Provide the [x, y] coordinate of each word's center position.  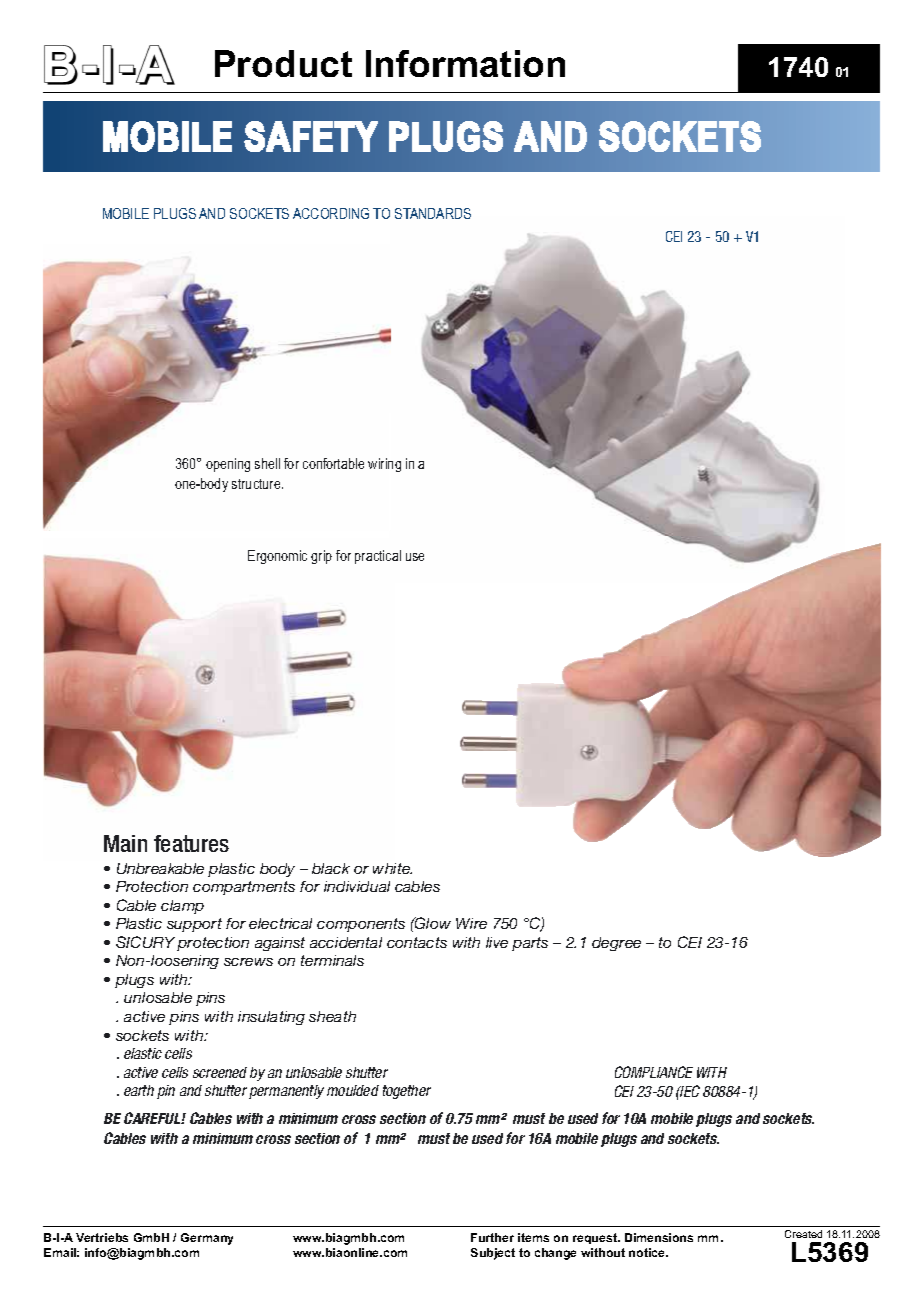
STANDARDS [433, 213]
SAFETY [311, 136]
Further [492, 1237]
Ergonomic [277, 557]
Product [283, 63]
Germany [207, 1239]
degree [616, 944]
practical [378, 557]
